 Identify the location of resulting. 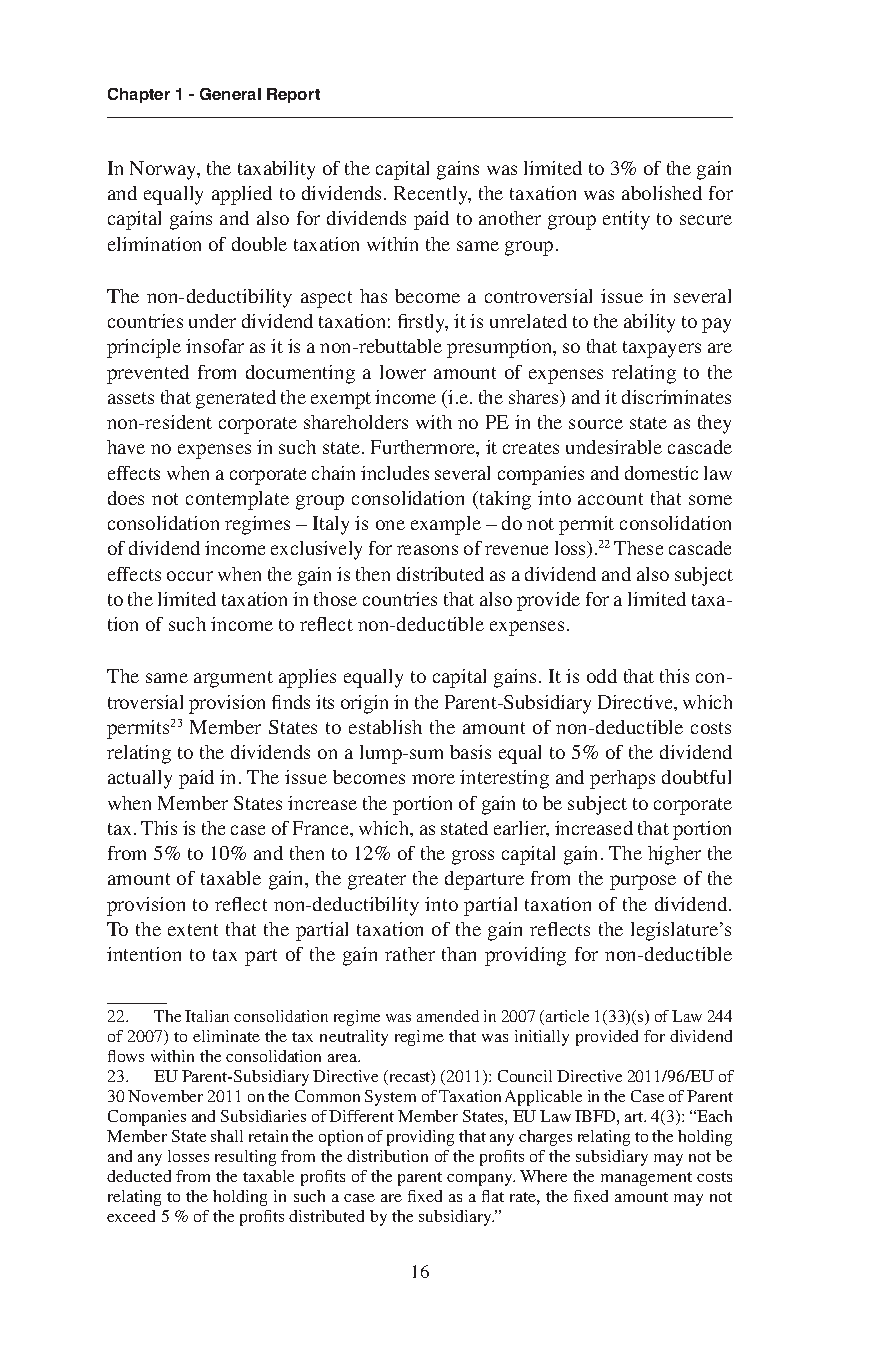
(245, 1158).
